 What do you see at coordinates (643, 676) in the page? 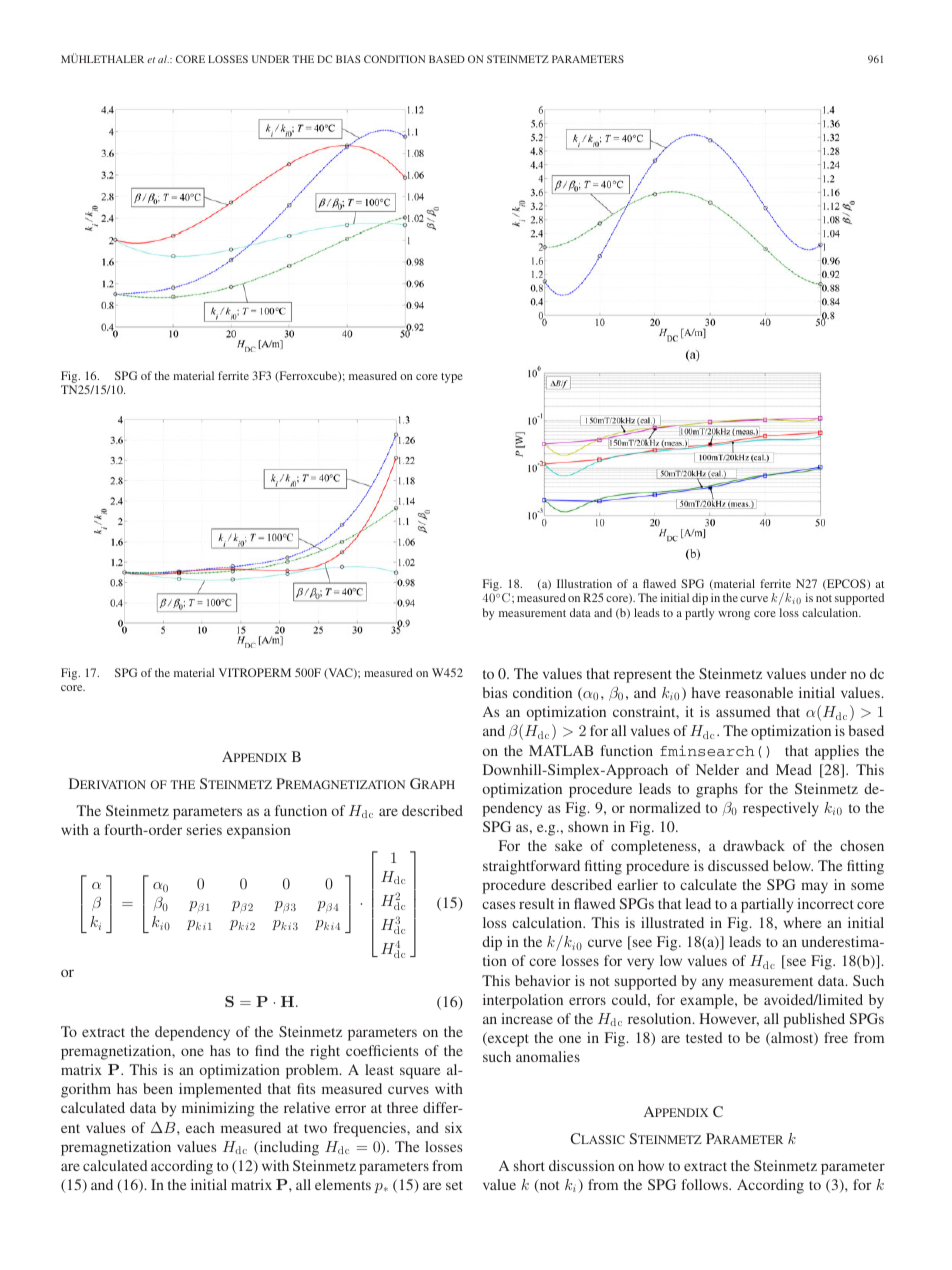
I see `represent` at bounding box center [643, 676].
